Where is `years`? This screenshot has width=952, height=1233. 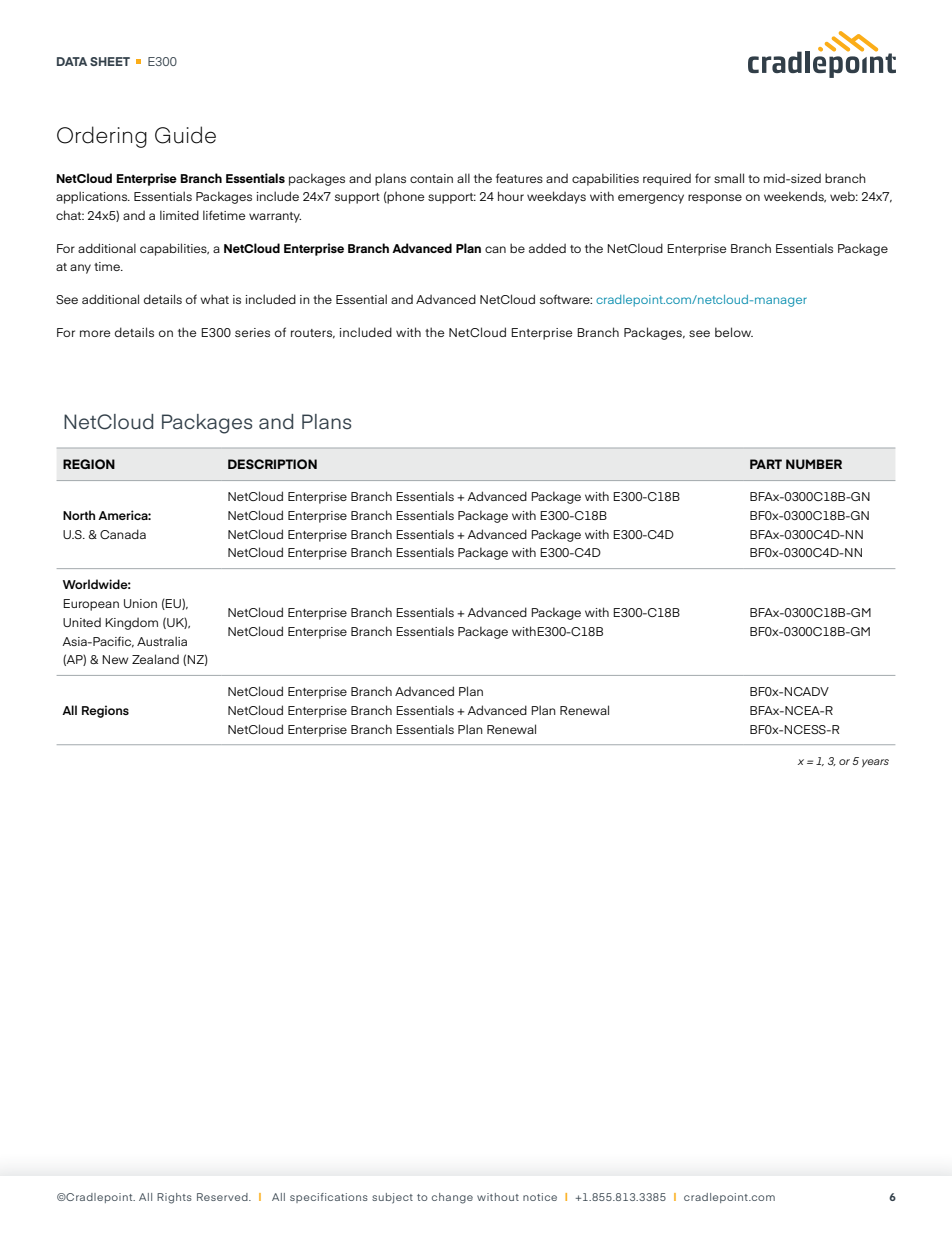 years is located at coordinates (875, 763).
